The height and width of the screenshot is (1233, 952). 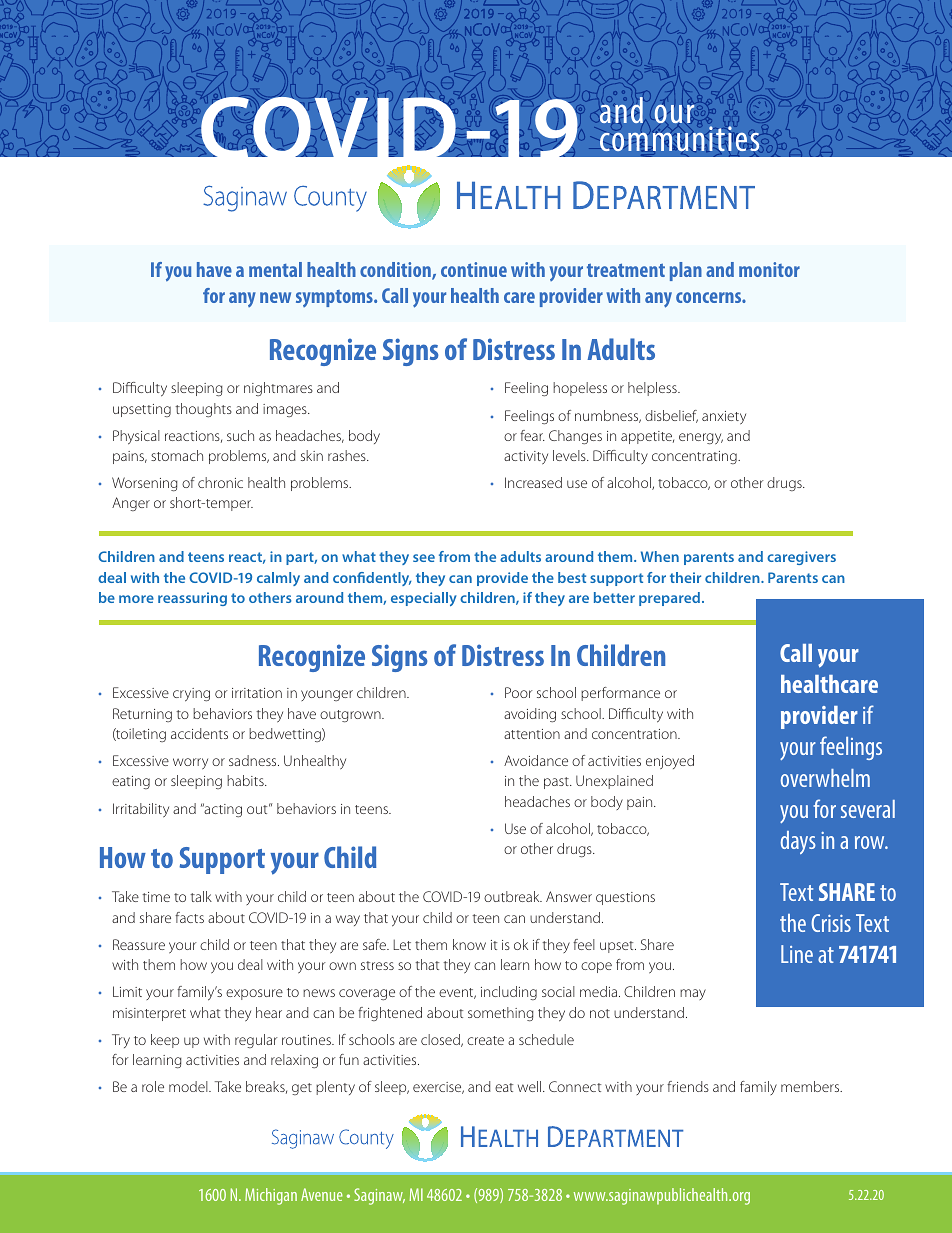 What do you see at coordinates (532, 734) in the screenshot?
I see `attention` at bounding box center [532, 734].
